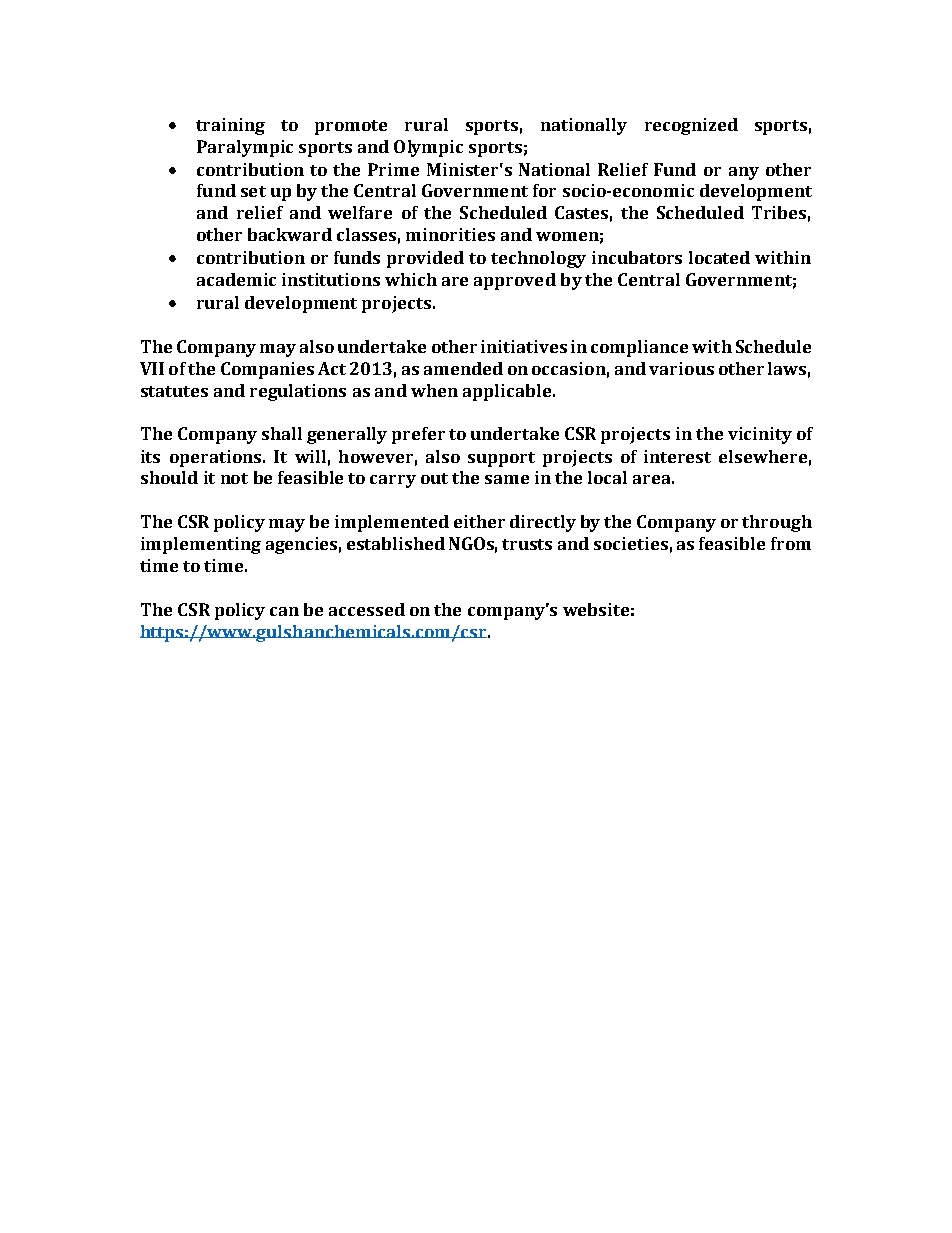 Image resolution: width=952 pixels, height=1233 pixels. Describe the element at coordinates (284, 611) in the image. I see `can` at that location.
